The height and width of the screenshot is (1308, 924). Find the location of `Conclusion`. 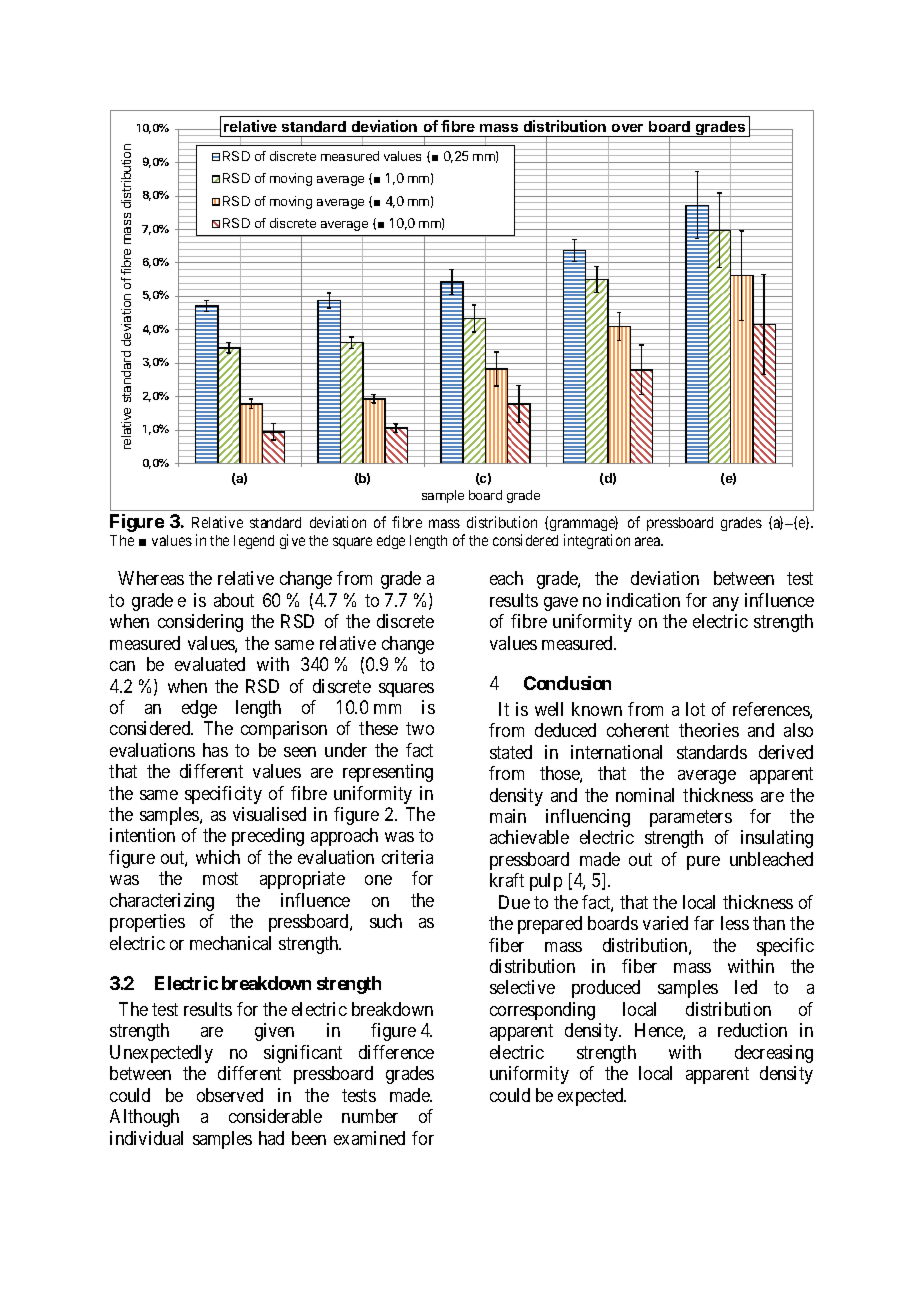

Conclusion is located at coordinates (567, 683).
